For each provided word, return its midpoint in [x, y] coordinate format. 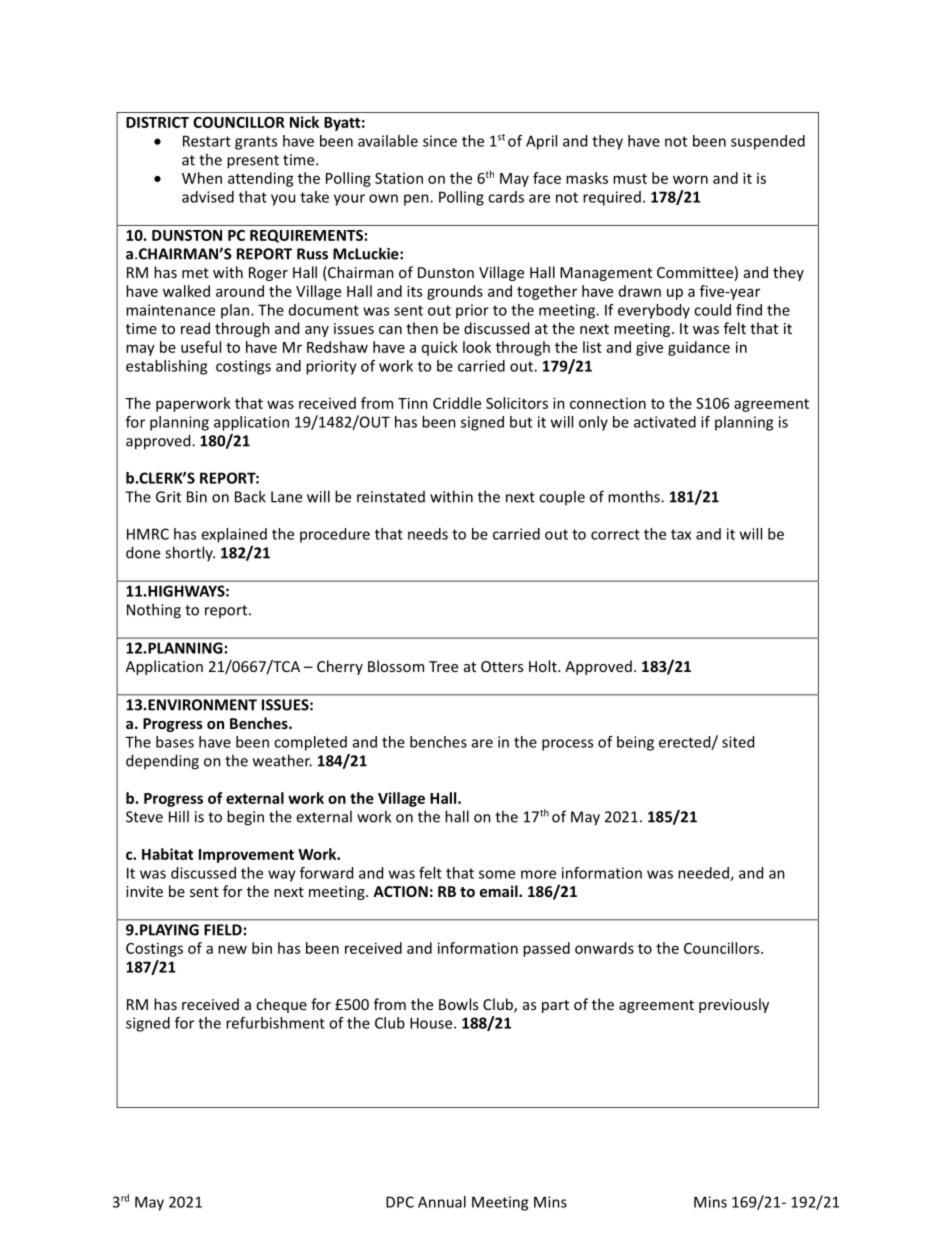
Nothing [154, 611]
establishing [166, 367]
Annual [442, 1202]
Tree [443, 666]
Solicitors [517, 403]
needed [704, 874]
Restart [207, 141]
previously [734, 1005]
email [500, 891]
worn [690, 179]
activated [665, 422]
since [440, 141]
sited [738, 742]
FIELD [223, 930]
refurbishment [275, 1023]
